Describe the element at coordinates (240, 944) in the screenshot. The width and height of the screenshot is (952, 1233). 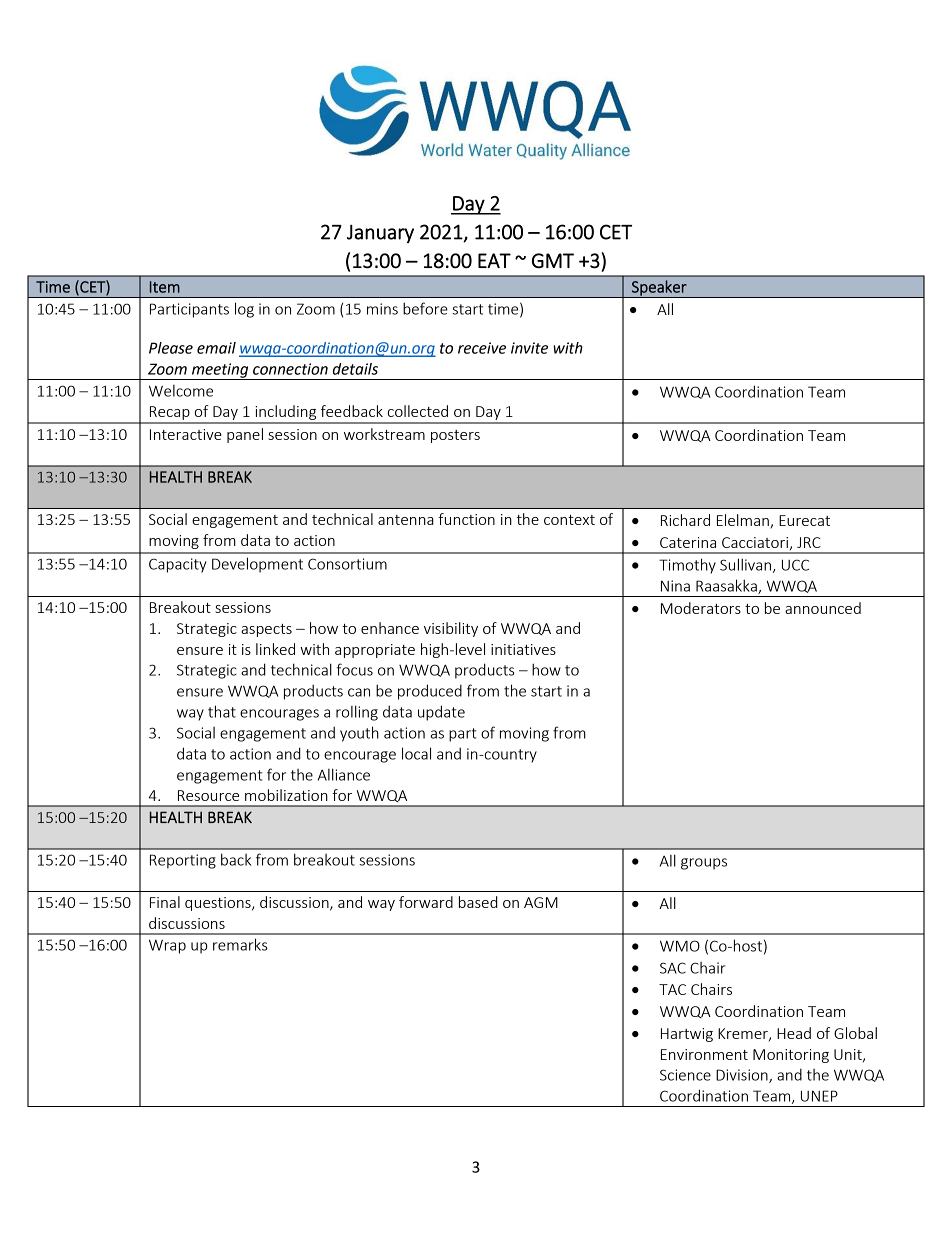
I see `remarks` at that location.
